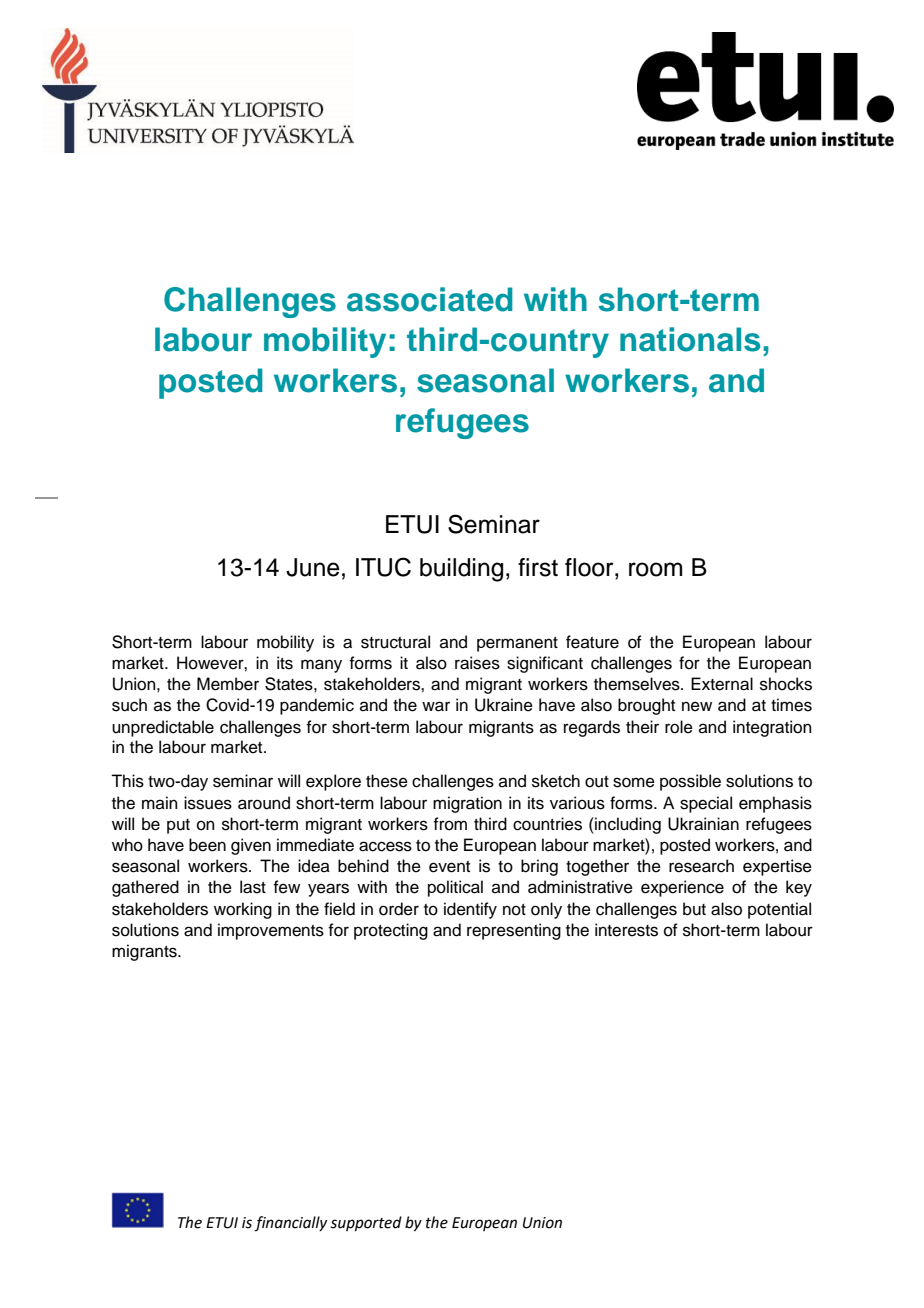  What do you see at coordinates (722, 684) in the screenshot?
I see `External` at bounding box center [722, 684].
